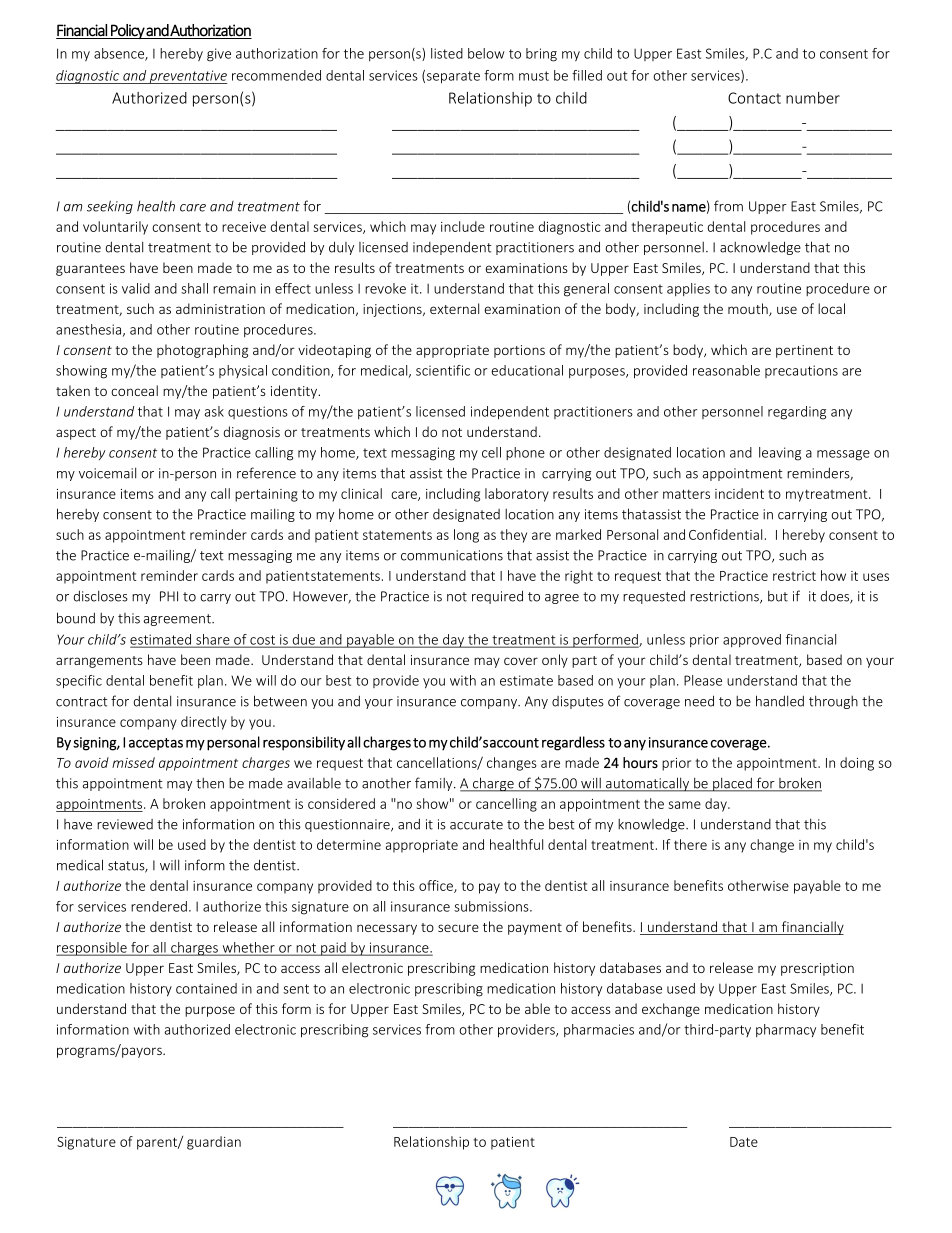  What do you see at coordinates (149, 744) in the document?
I see `accept` at bounding box center [149, 744].
